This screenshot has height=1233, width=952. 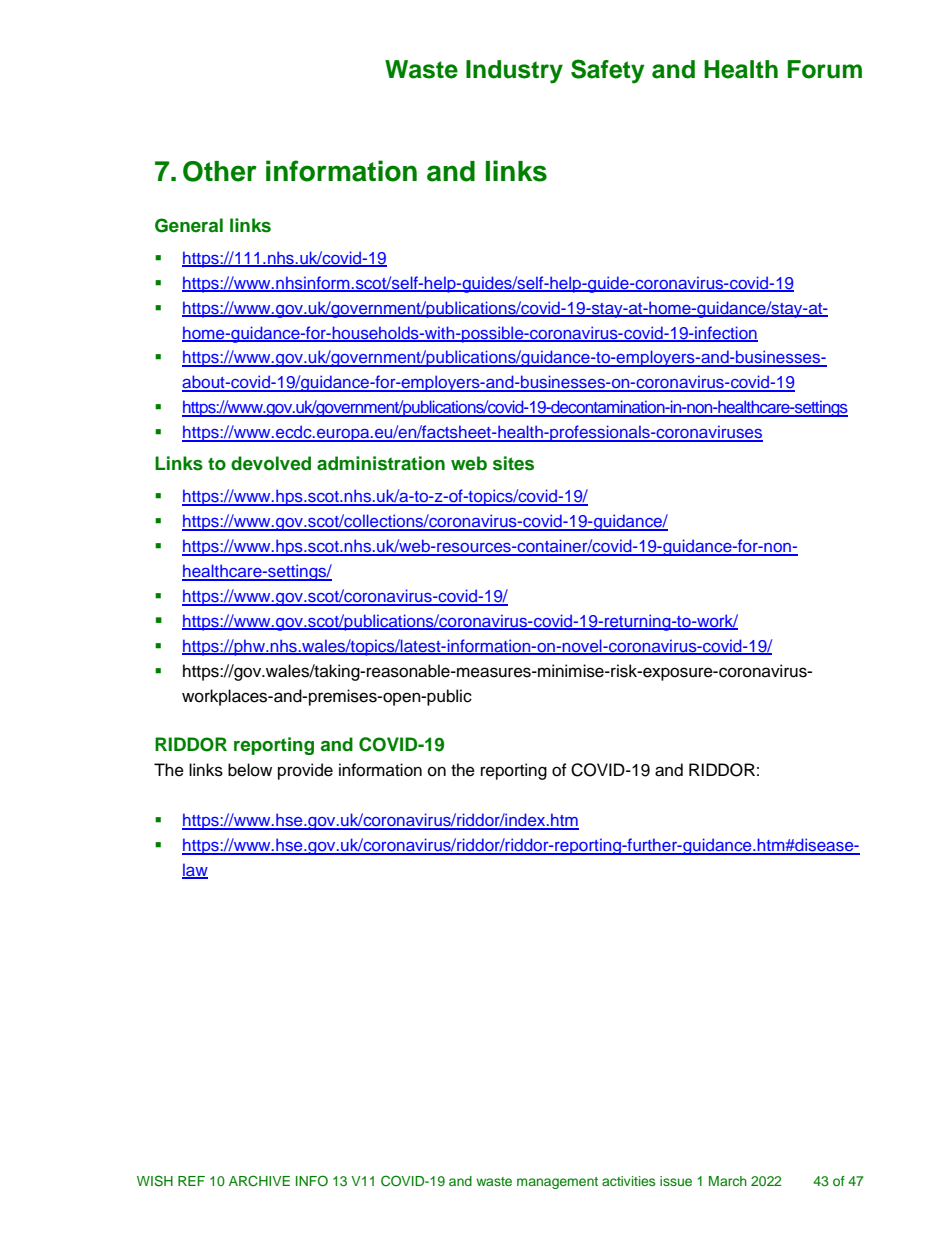 I want to click on sites, so click(x=513, y=463).
